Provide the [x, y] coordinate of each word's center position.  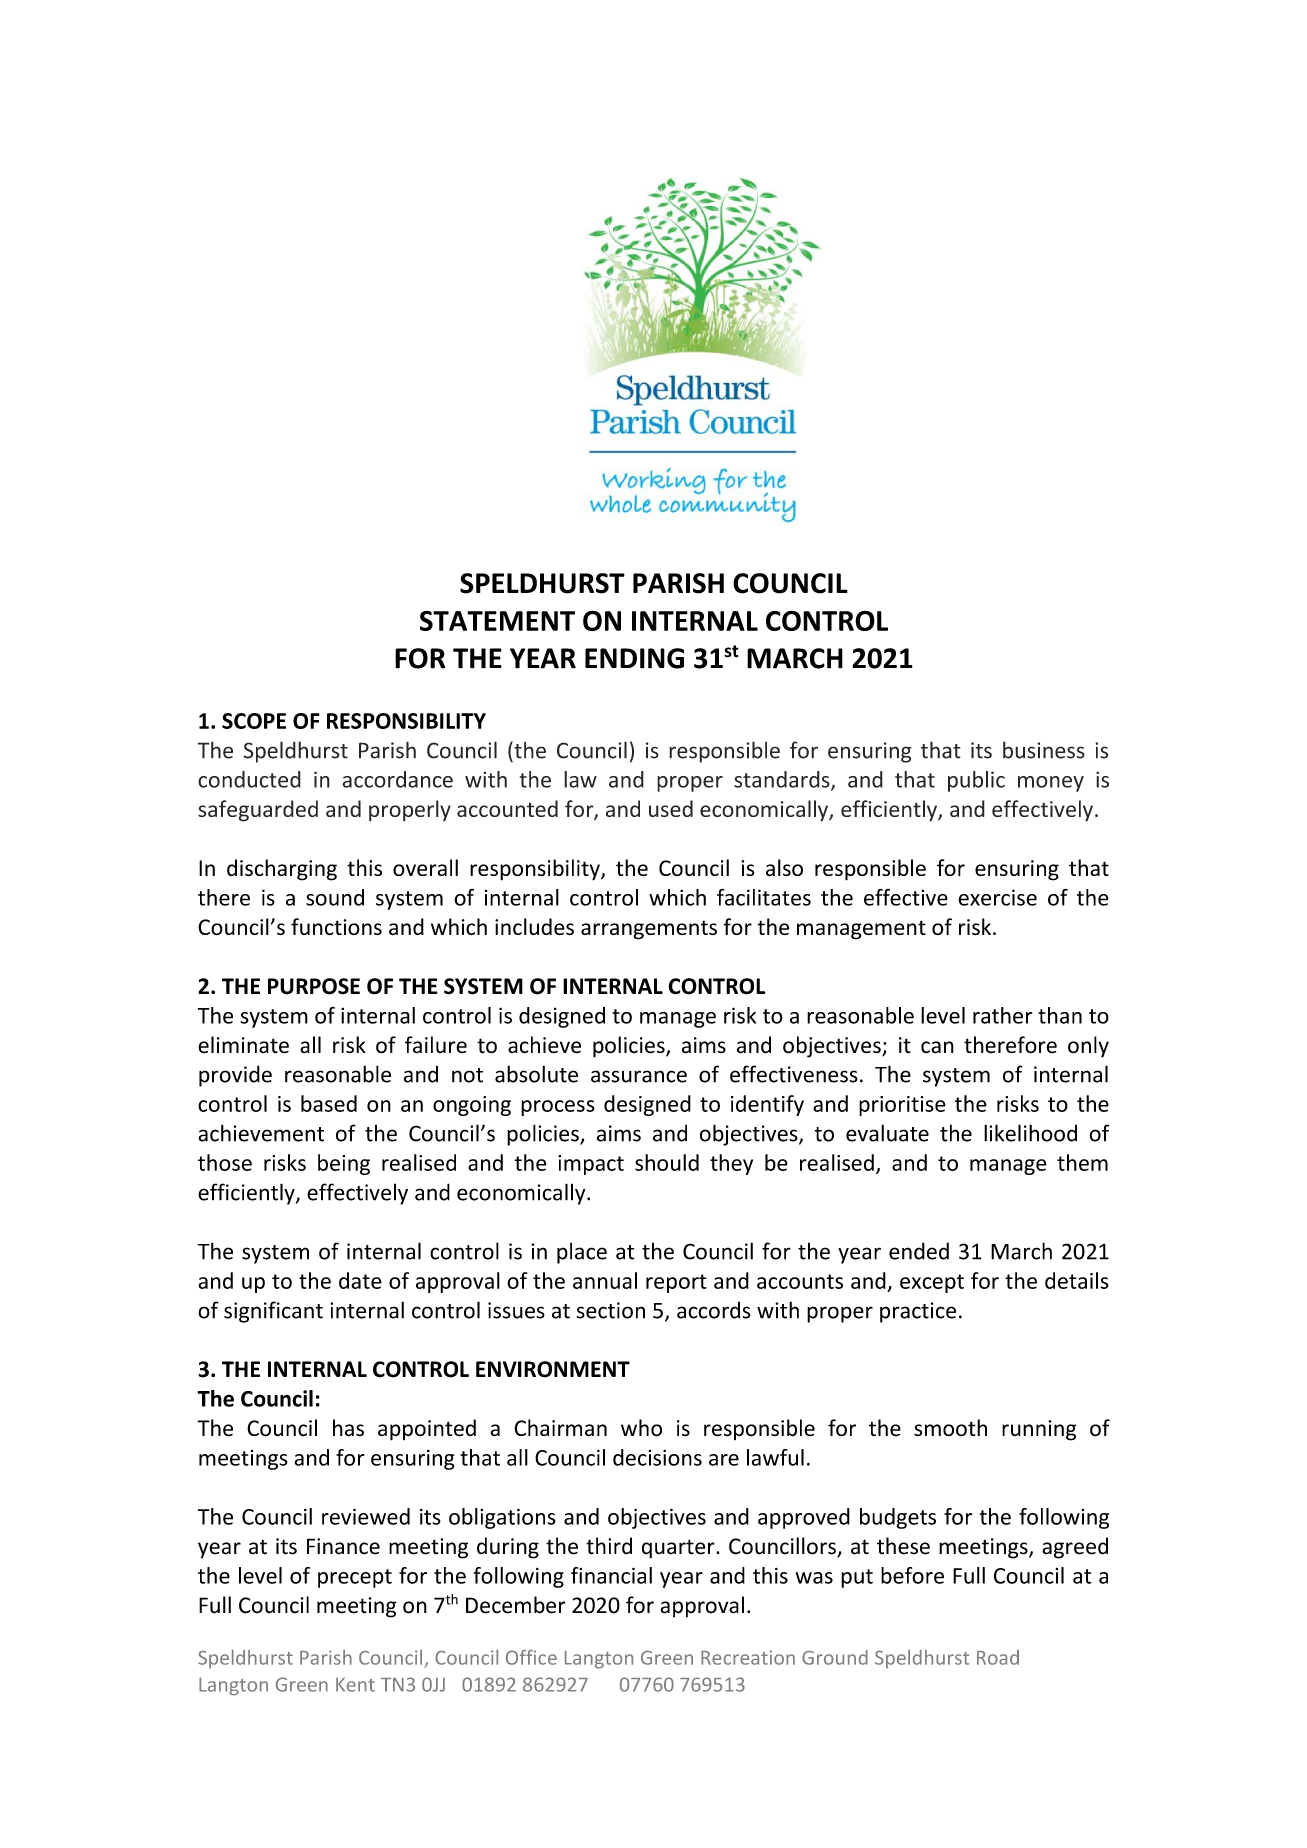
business [1044, 750]
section [611, 1310]
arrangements [649, 930]
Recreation [748, 1657]
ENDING [634, 658]
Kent [355, 1685]
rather [1002, 1015]
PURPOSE [314, 986]
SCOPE [254, 721]
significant [273, 1312]
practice [918, 1312]
